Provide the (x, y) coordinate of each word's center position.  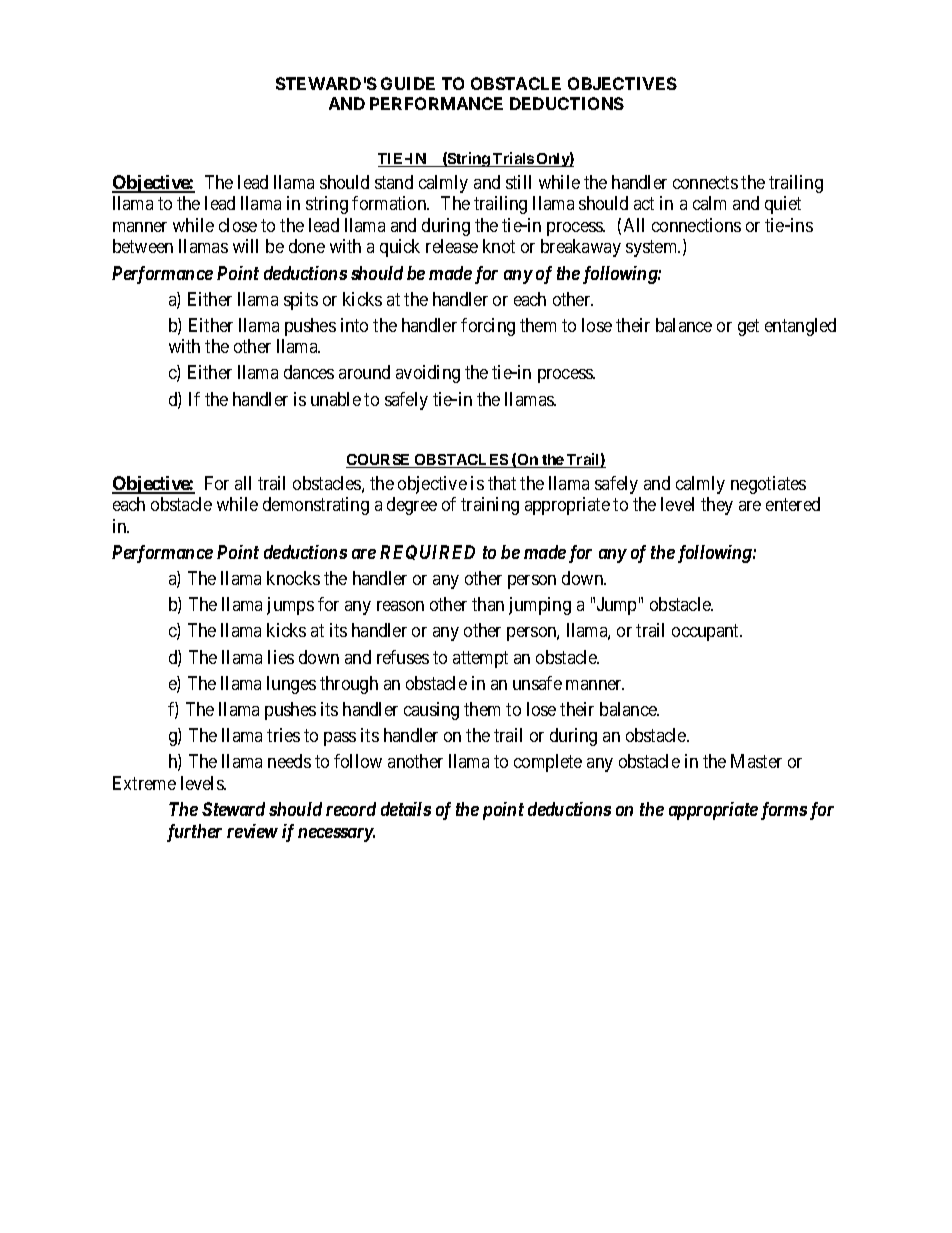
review (252, 831)
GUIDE (408, 83)
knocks (293, 578)
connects (705, 182)
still (518, 182)
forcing (488, 327)
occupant (707, 633)
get (748, 327)
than (488, 604)
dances (309, 372)
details (406, 809)
